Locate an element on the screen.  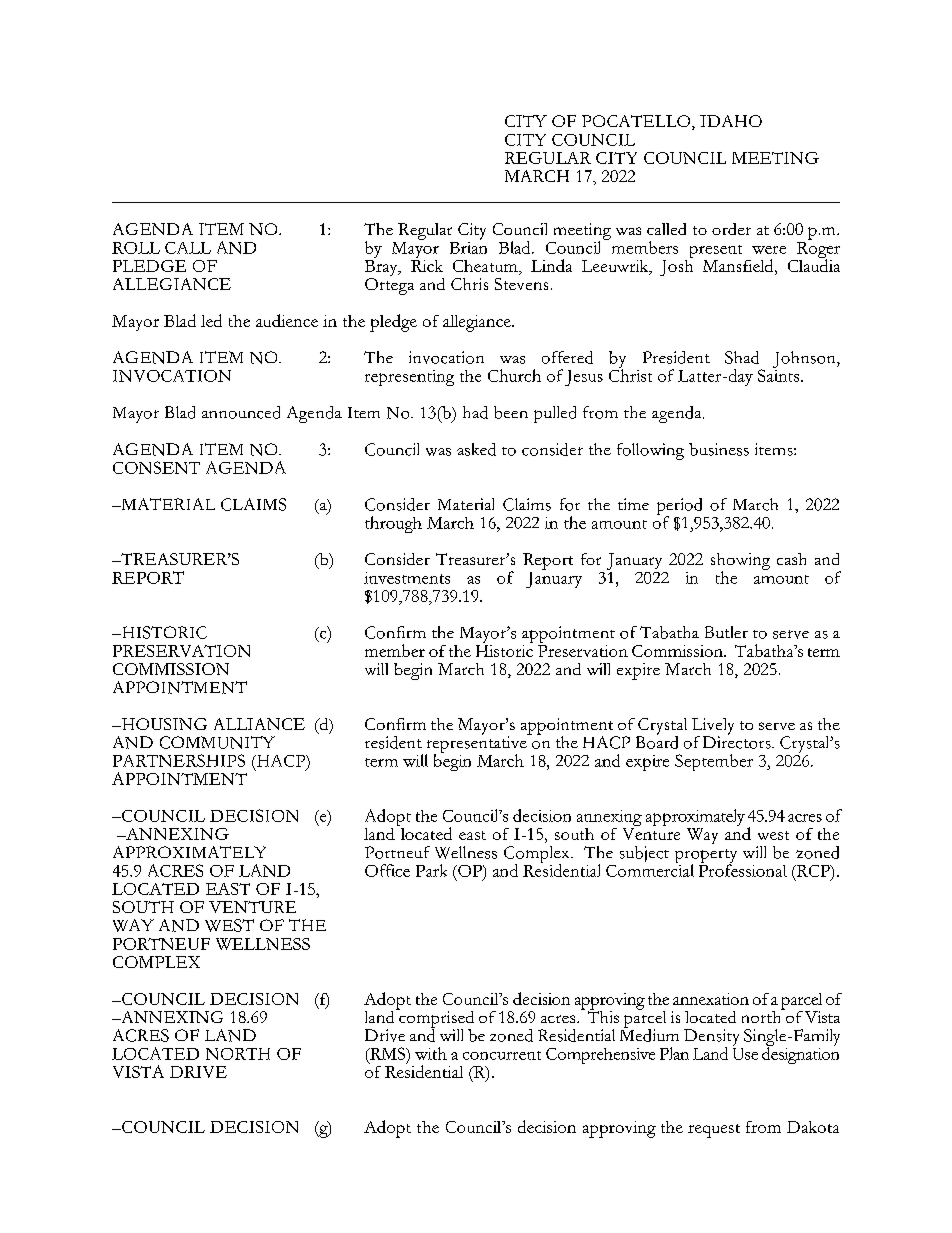
Shad is located at coordinates (742, 357).
